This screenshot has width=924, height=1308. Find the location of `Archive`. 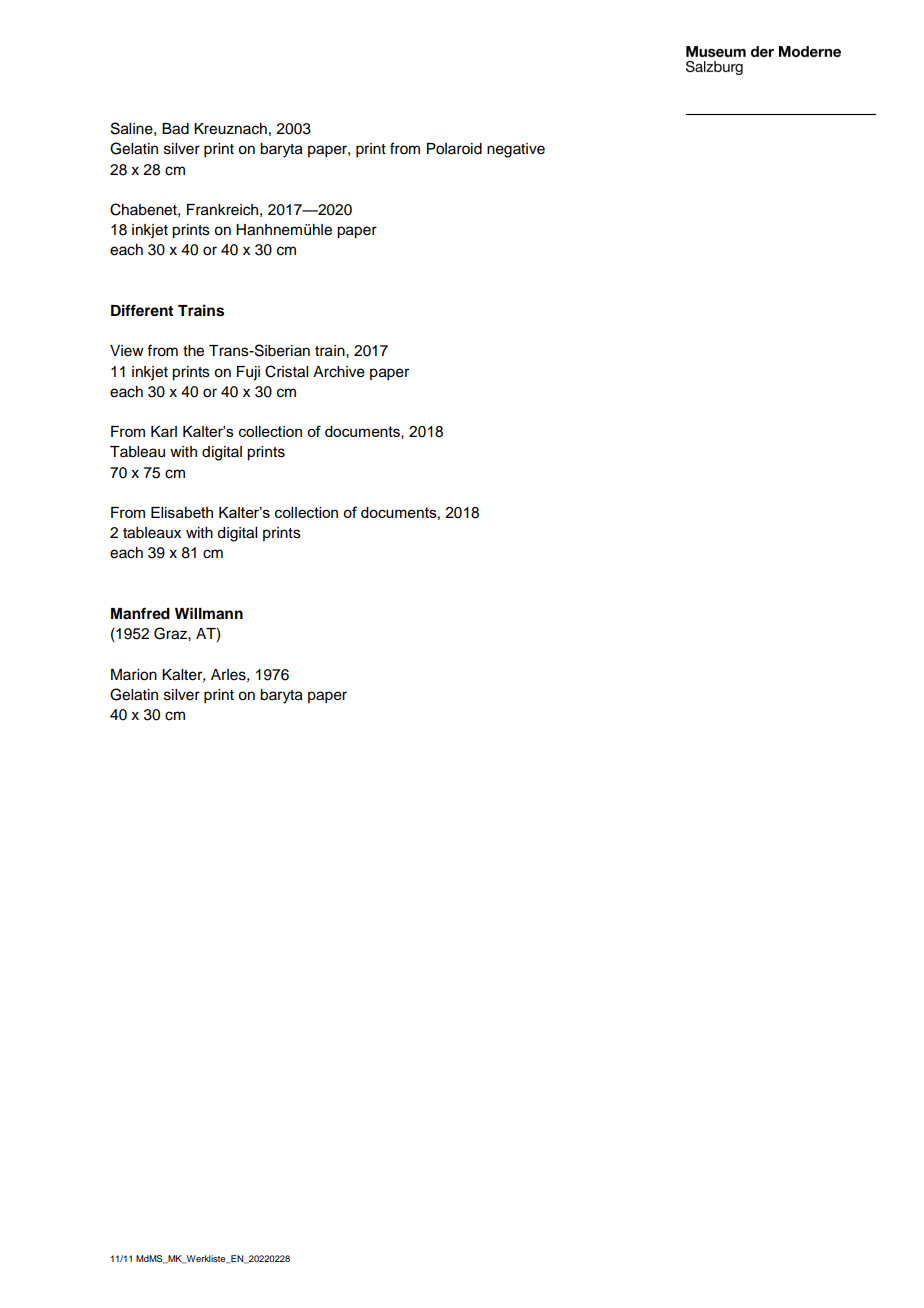

Archive is located at coordinates (339, 372).
